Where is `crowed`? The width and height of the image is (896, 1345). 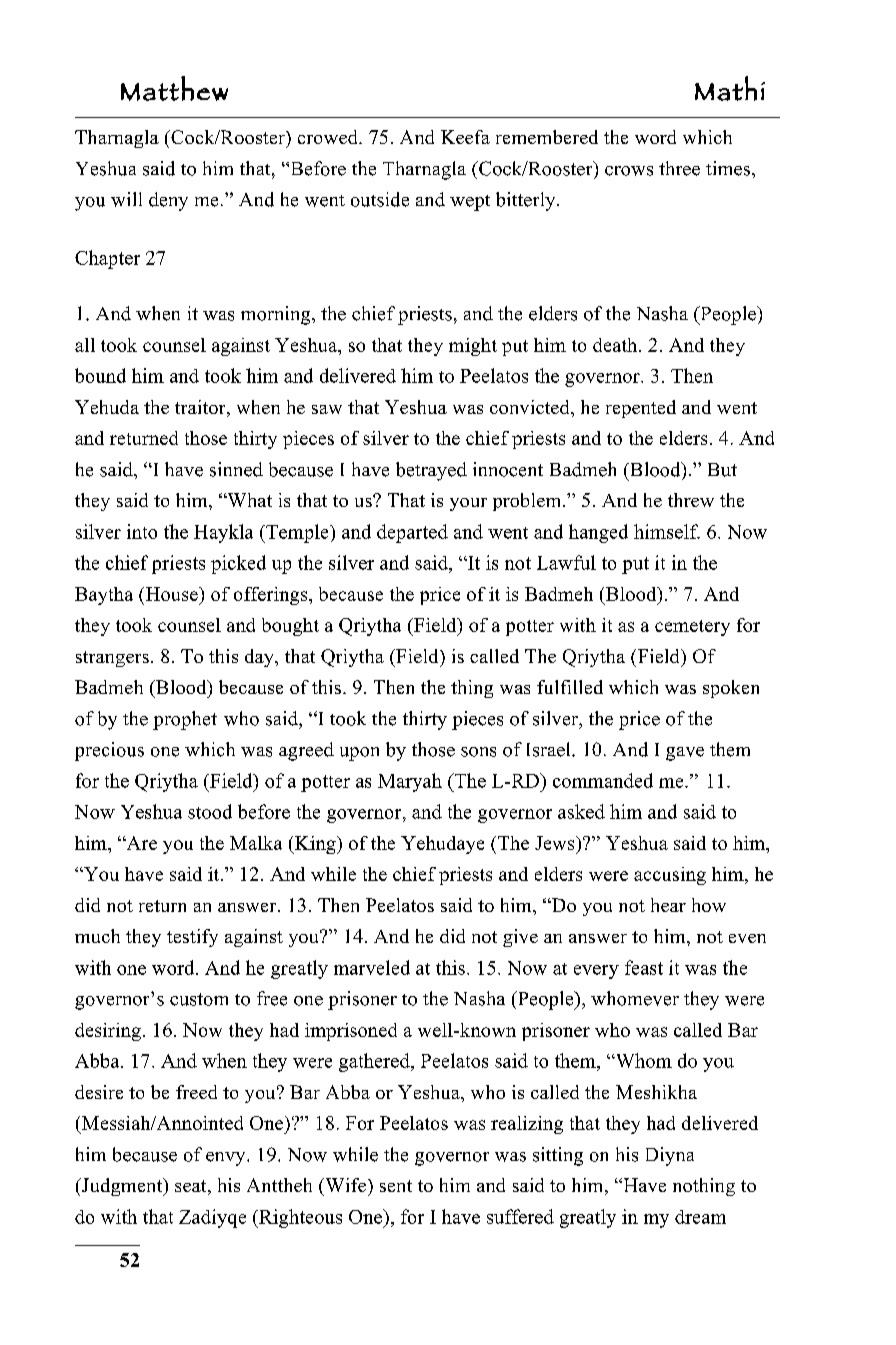 crowed is located at coordinates (329, 137).
